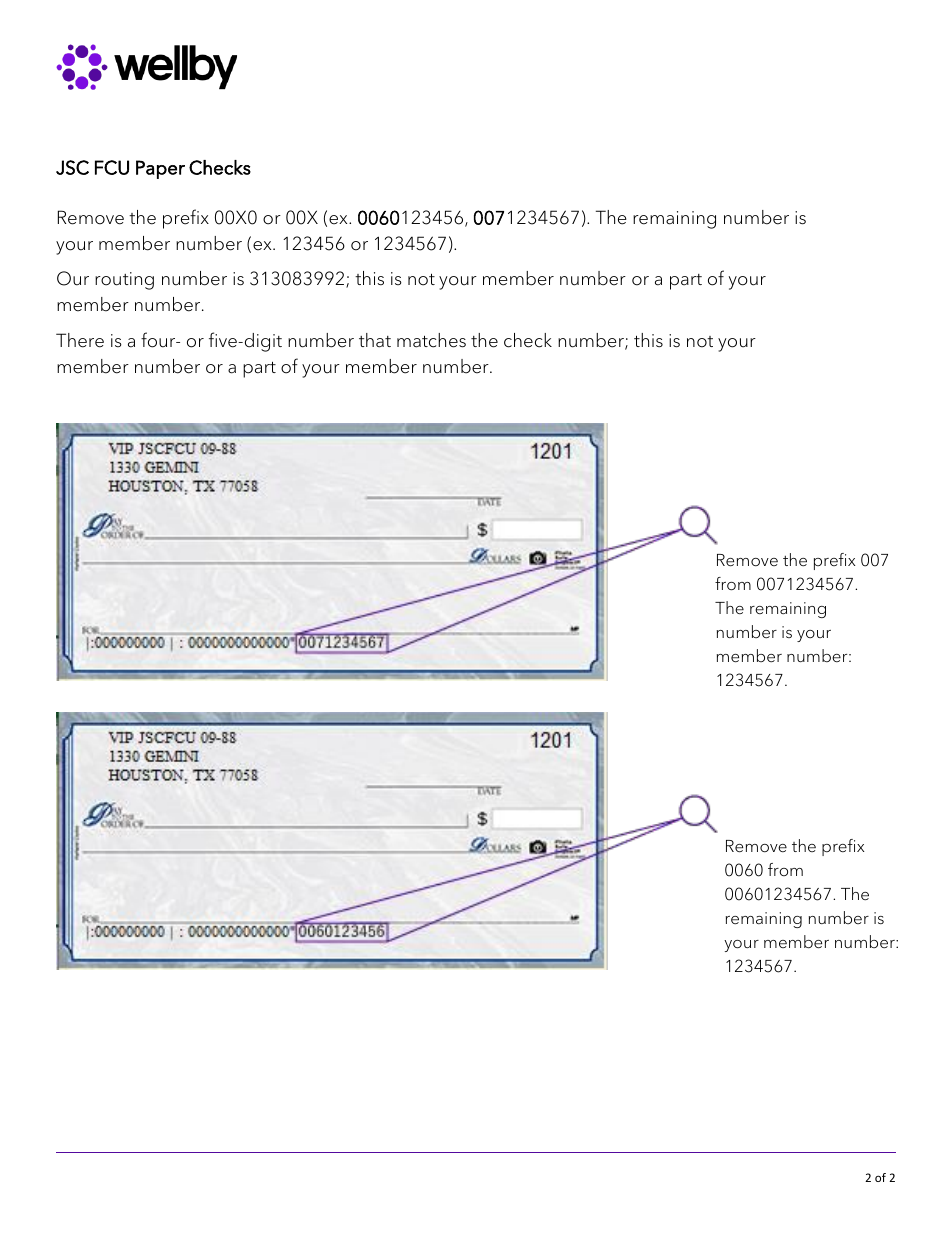 The image size is (952, 1233). I want to click on matches, so click(431, 340).
